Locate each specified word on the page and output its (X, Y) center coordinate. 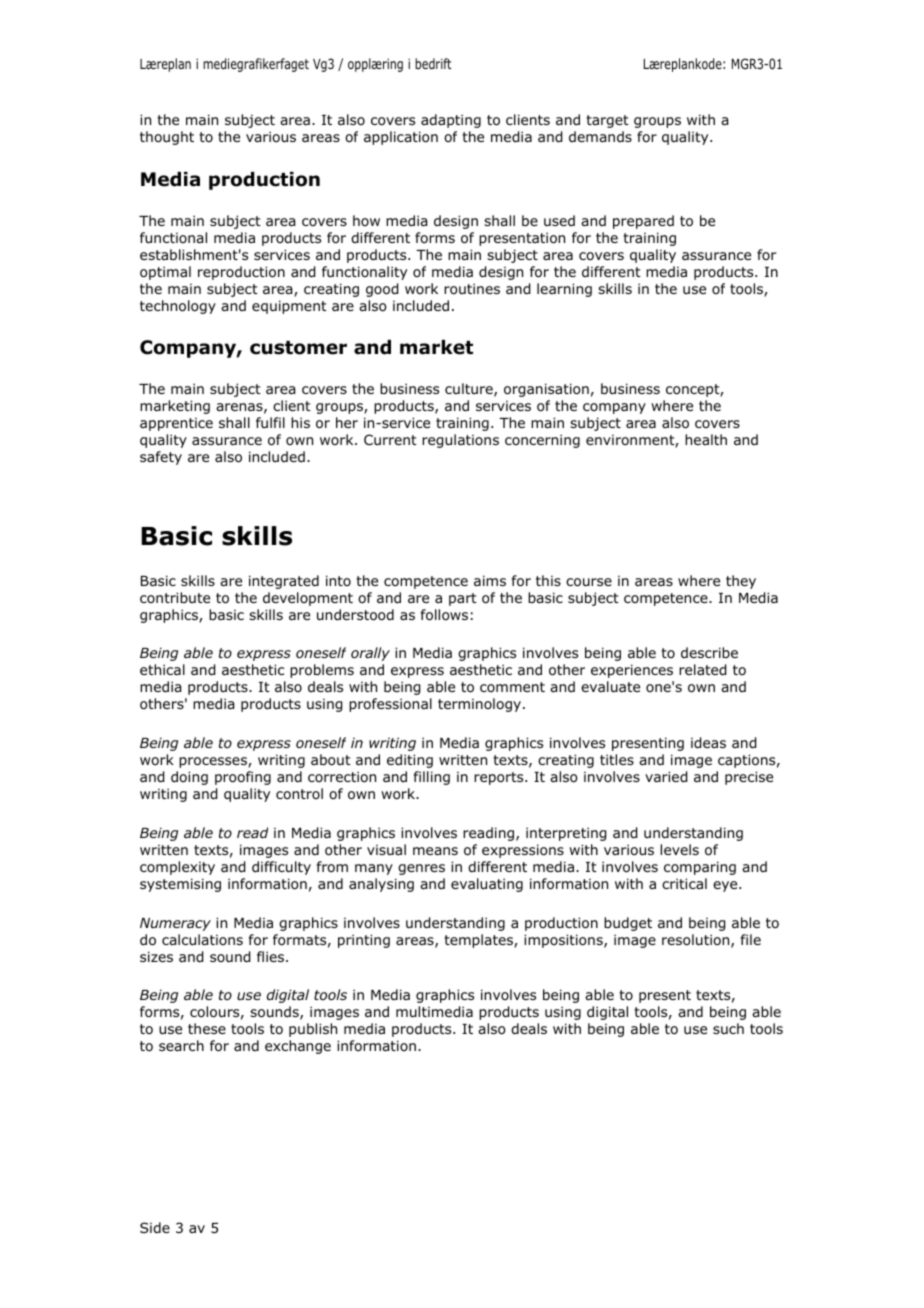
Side (155, 1227)
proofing (243, 778)
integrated (284, 582)
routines (472, 289)
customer (298, 348)
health (706, 439)
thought (167, 138)
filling (432, 778)
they (741, 582)
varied (666, 777)
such (728, 1028)
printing (364, 941)
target (607, 121)
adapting (451, 121)
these (207, 1028)
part (463, 599)
